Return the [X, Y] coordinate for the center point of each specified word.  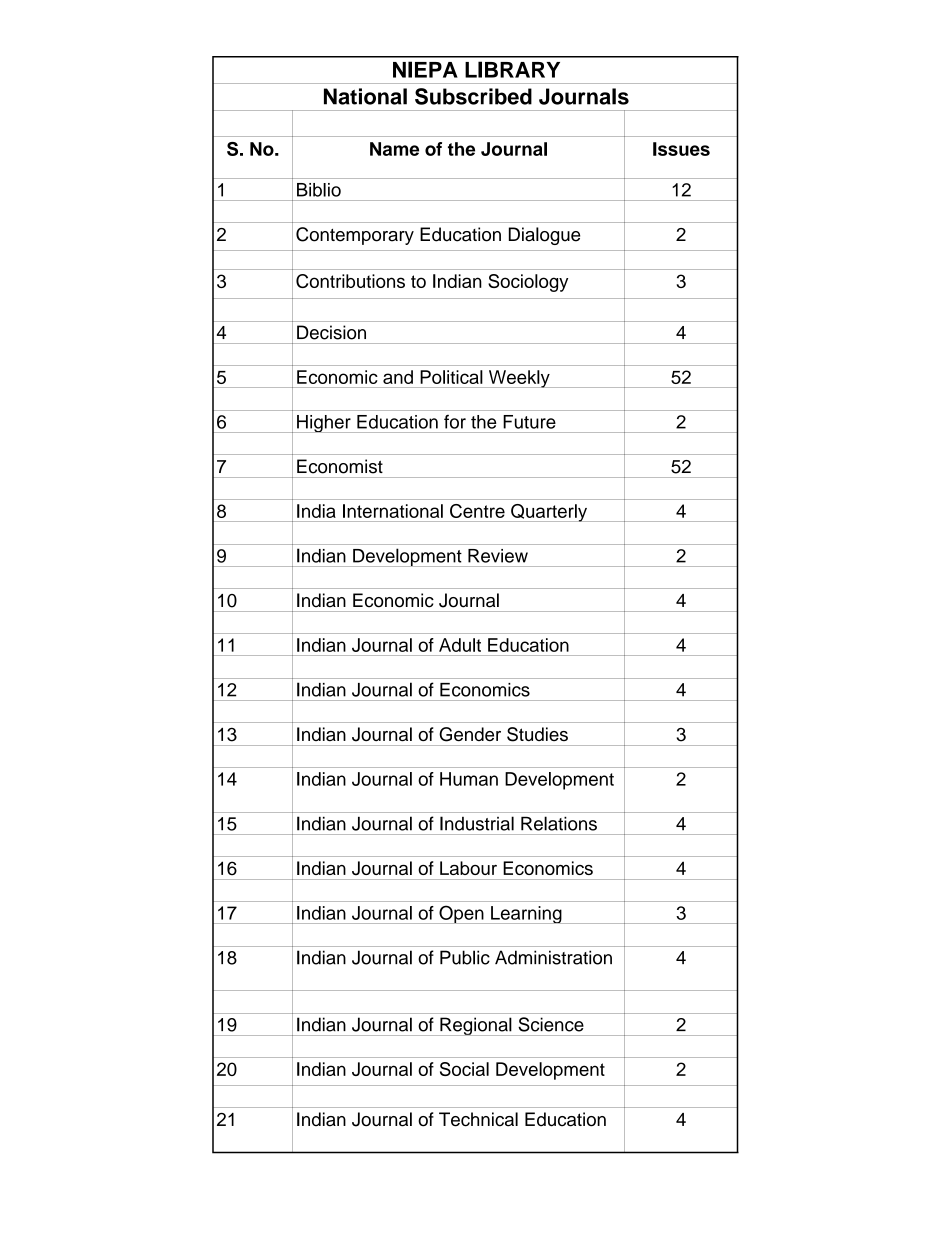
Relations [559, 824]
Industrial [477, 824]
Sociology [528, 283]
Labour [468, 868]
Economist [340, 466]
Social [464, 1069]
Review [498, 556]
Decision [331, 332]
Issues [681, 149]
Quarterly [549, 513]
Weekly [519, 379]
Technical [478, 1119]
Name [394, 149]
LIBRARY [512, 69]
